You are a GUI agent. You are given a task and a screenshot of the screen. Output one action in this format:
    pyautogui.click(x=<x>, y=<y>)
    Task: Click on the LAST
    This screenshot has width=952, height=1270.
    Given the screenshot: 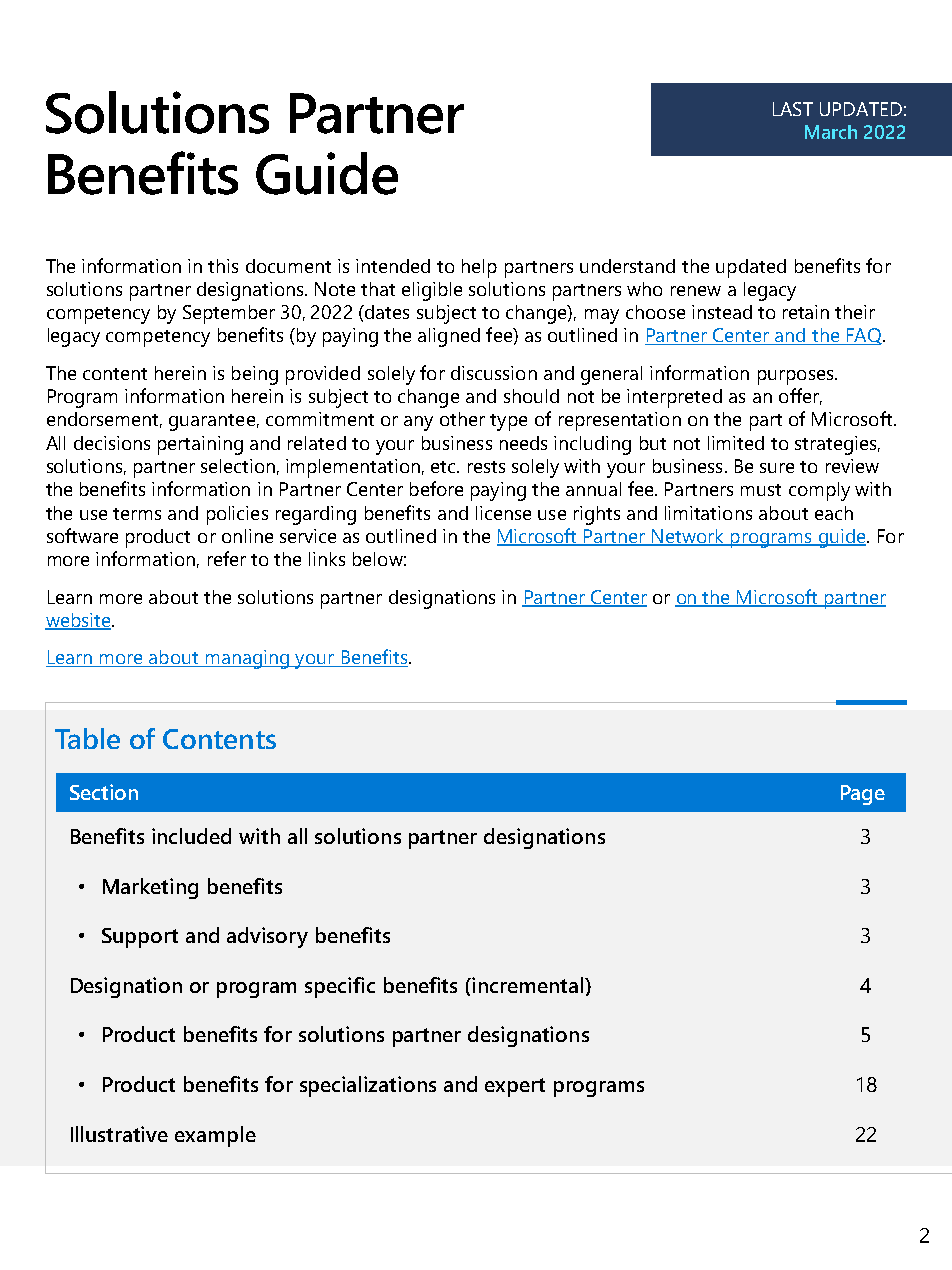 What is the action you would take?
    pyautogui.click(x=793, y=109)
